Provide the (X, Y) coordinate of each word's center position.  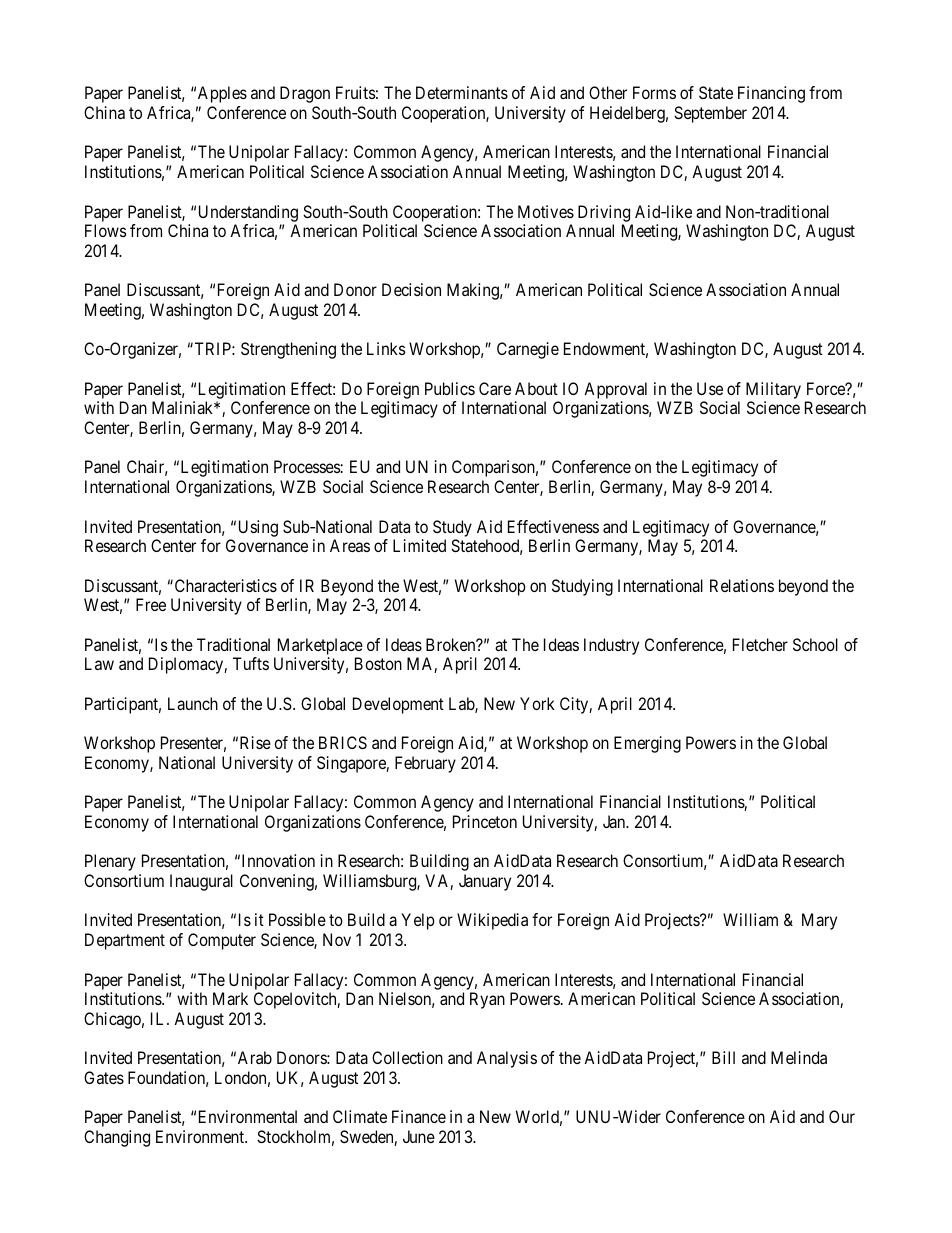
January (485, 882)
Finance (419, 1116)
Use (710, 388)
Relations (742, 585)
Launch (193, 703)
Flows (106, 230)
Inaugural (201, 882)
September (710, 114)
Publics (450, 388)
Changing (117, 1138)
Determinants (462, 92)
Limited (419, 545)
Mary (819, 921)
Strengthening (288, 350)
